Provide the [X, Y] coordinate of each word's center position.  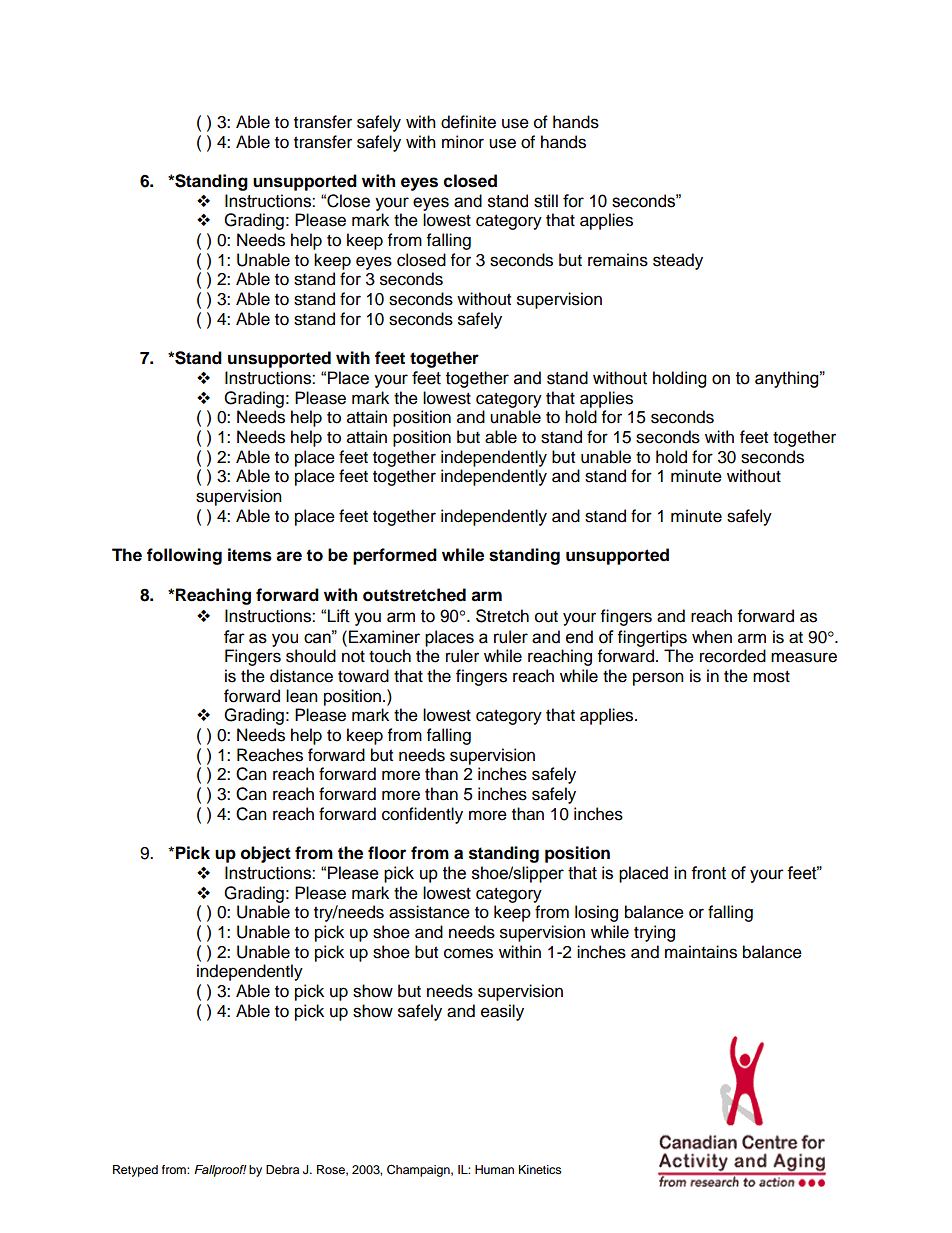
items [250, 555]
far [234, 637]
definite [468, 122]
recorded [733, 656]
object [266, 854]
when [712, 637]
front [708, 873]
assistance [429, 912]
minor [463, 142]
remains [618, 260]
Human [494, 1169]
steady [678, 261]
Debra [282, 1169]
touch [390, 656]
